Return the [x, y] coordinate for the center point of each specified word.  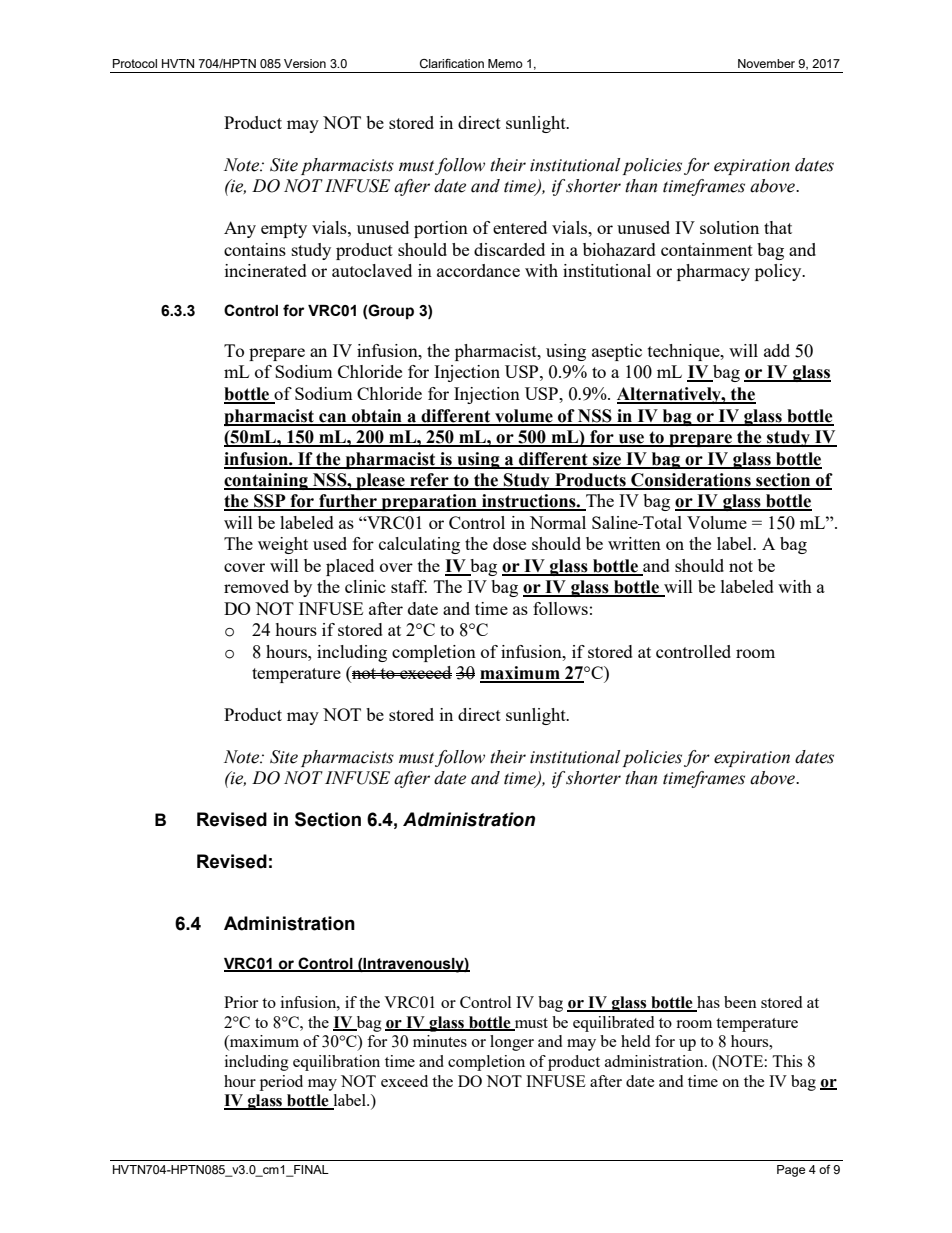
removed [256, 586]
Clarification [452, 63]
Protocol [135, 63]
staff [409, 586]
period [281, 1083]
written [634, 543]
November [766, 63]
